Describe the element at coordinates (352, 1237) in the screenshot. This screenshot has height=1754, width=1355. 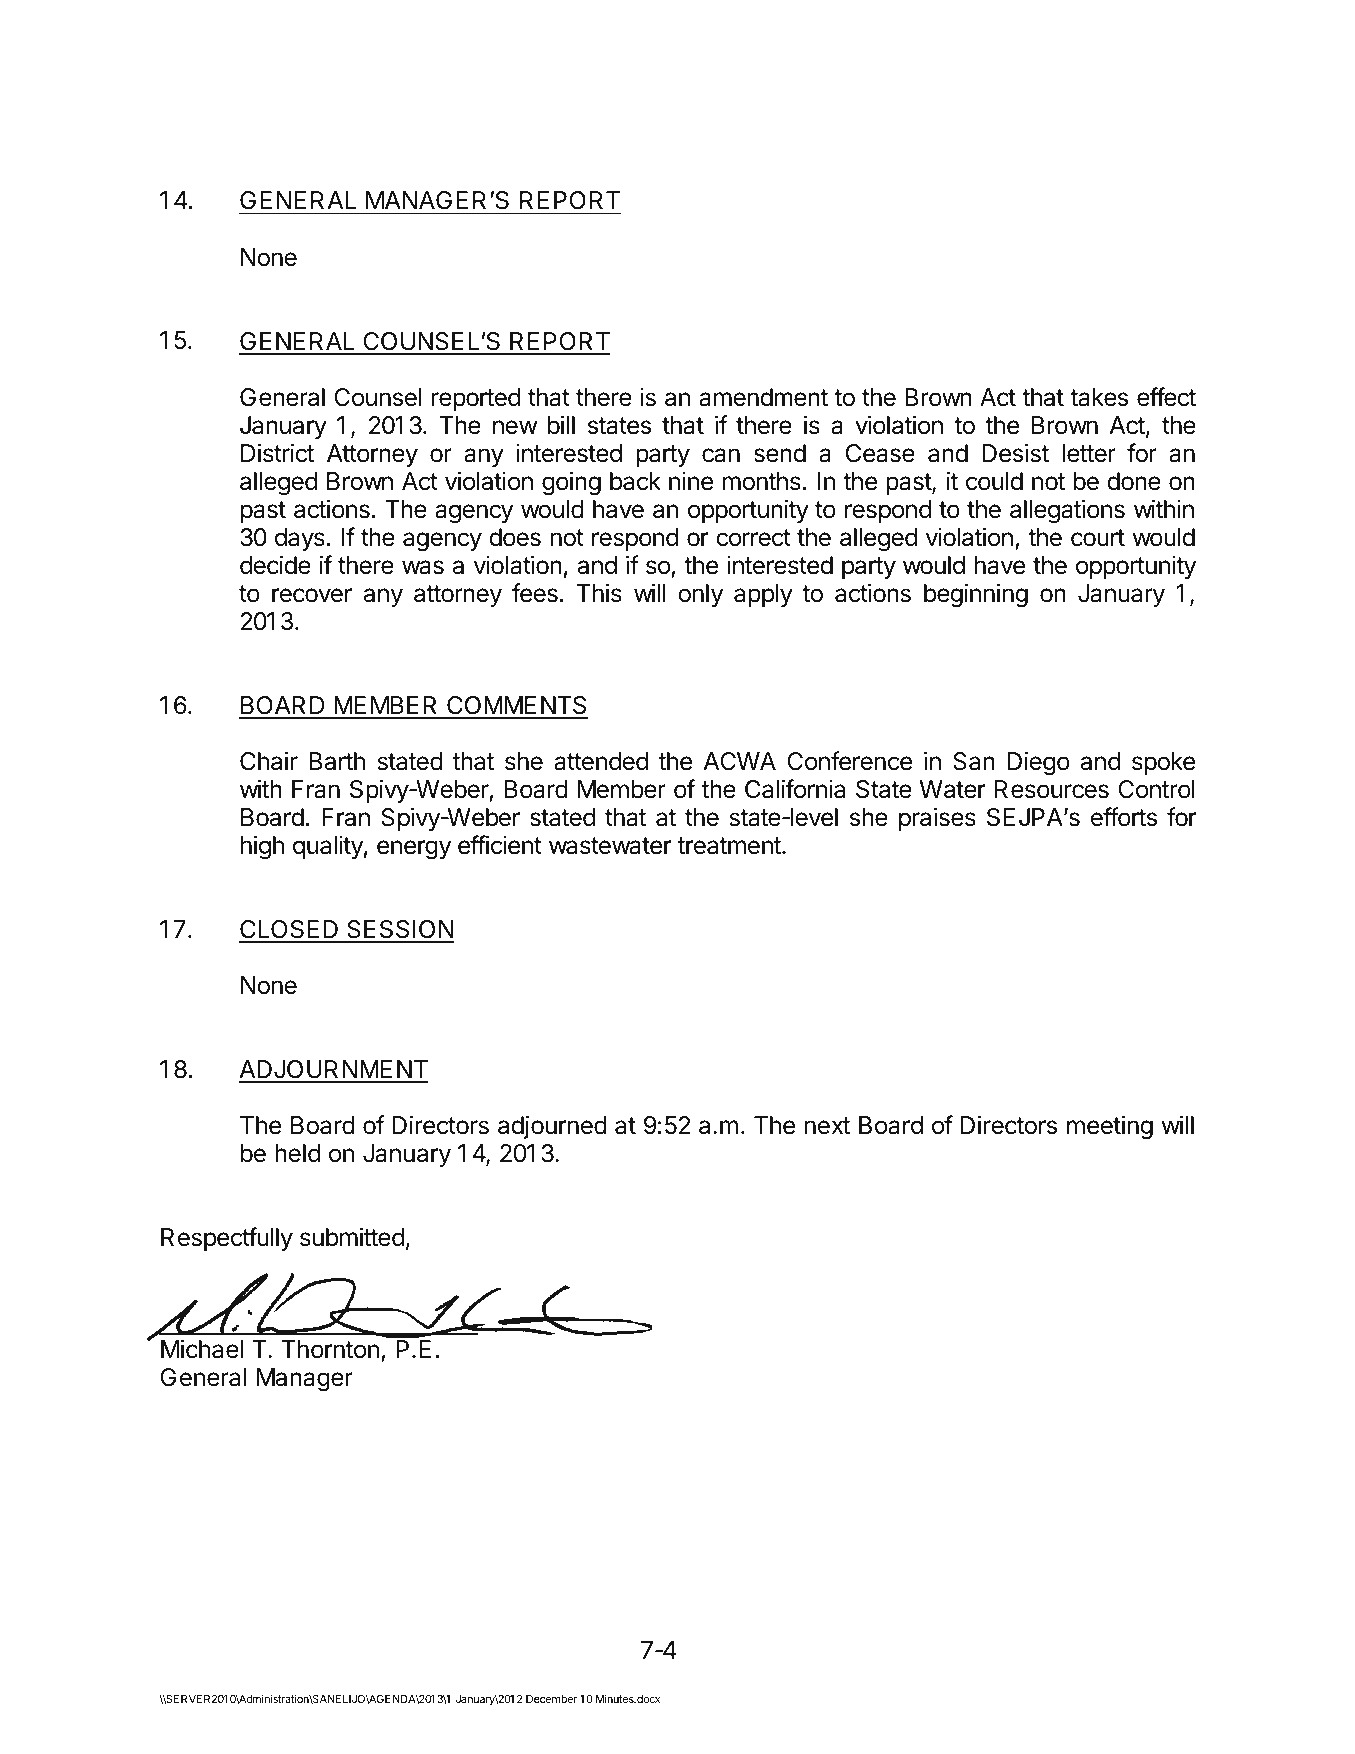
I see `submitted` at that location.
